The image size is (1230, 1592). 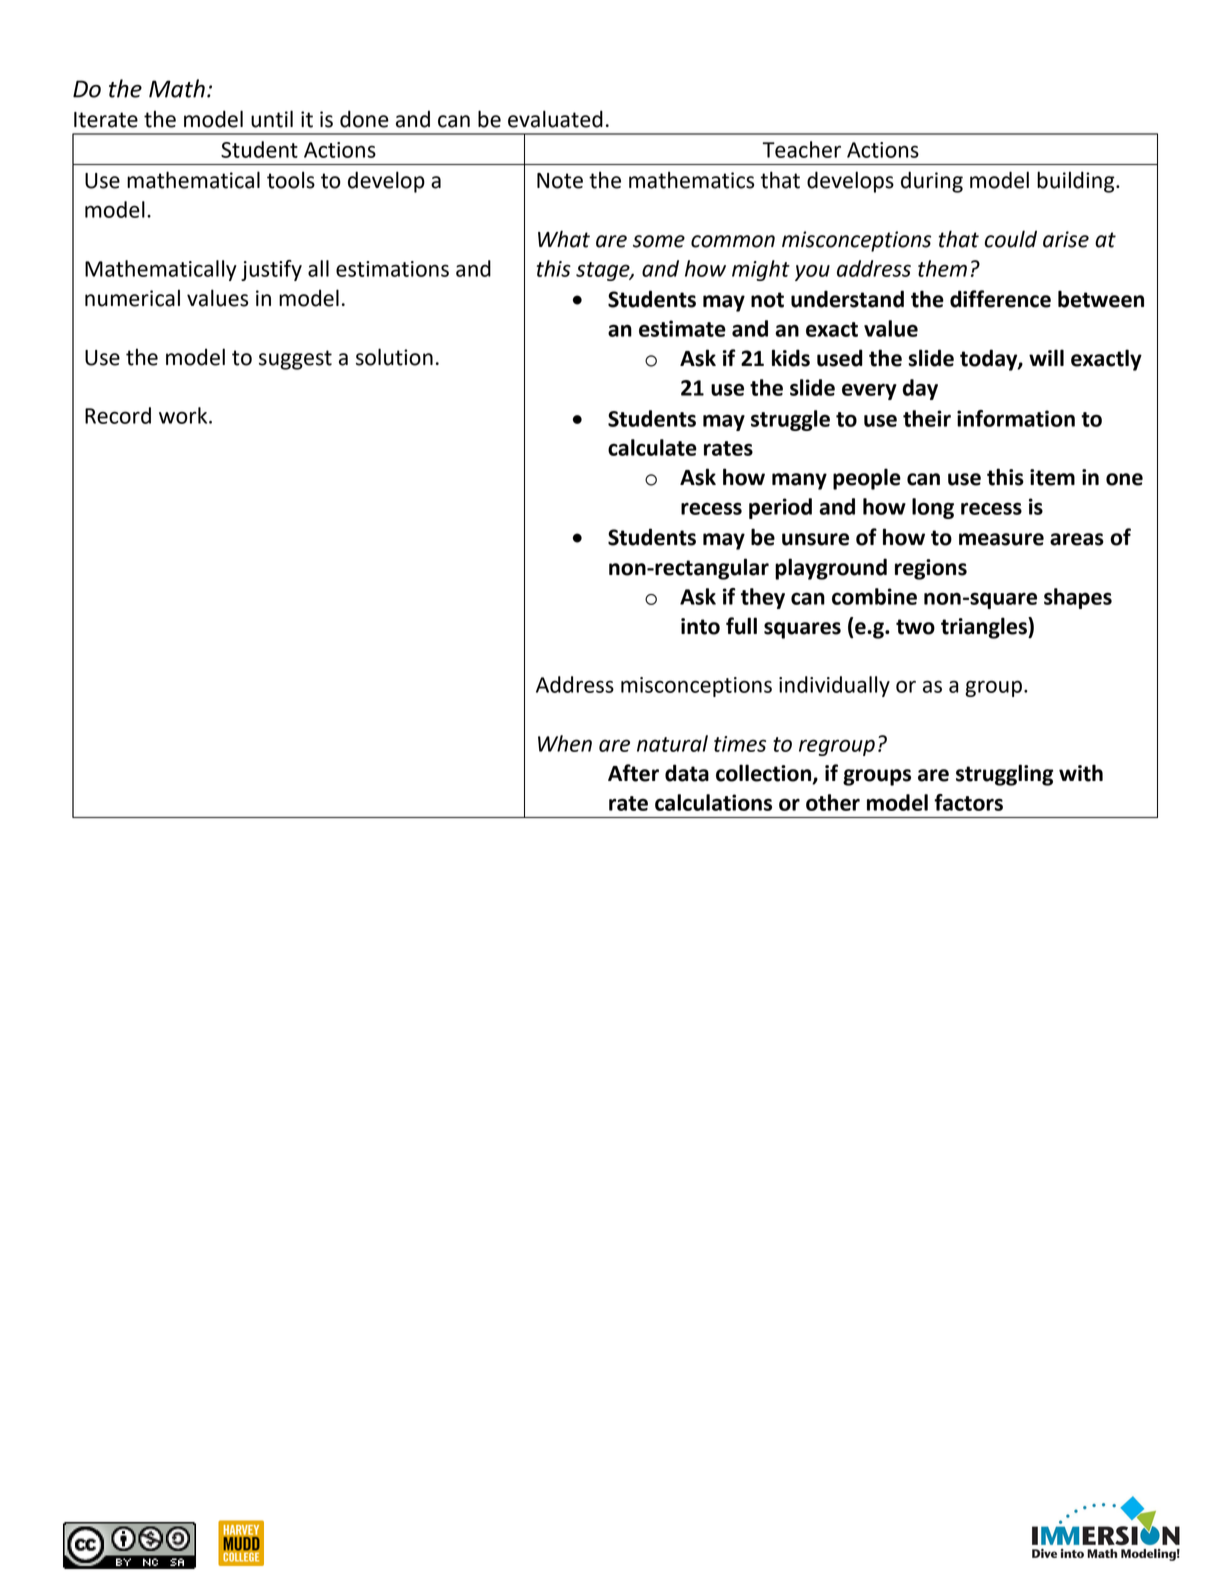 I want to click on during, so click(x=932, y=182).
